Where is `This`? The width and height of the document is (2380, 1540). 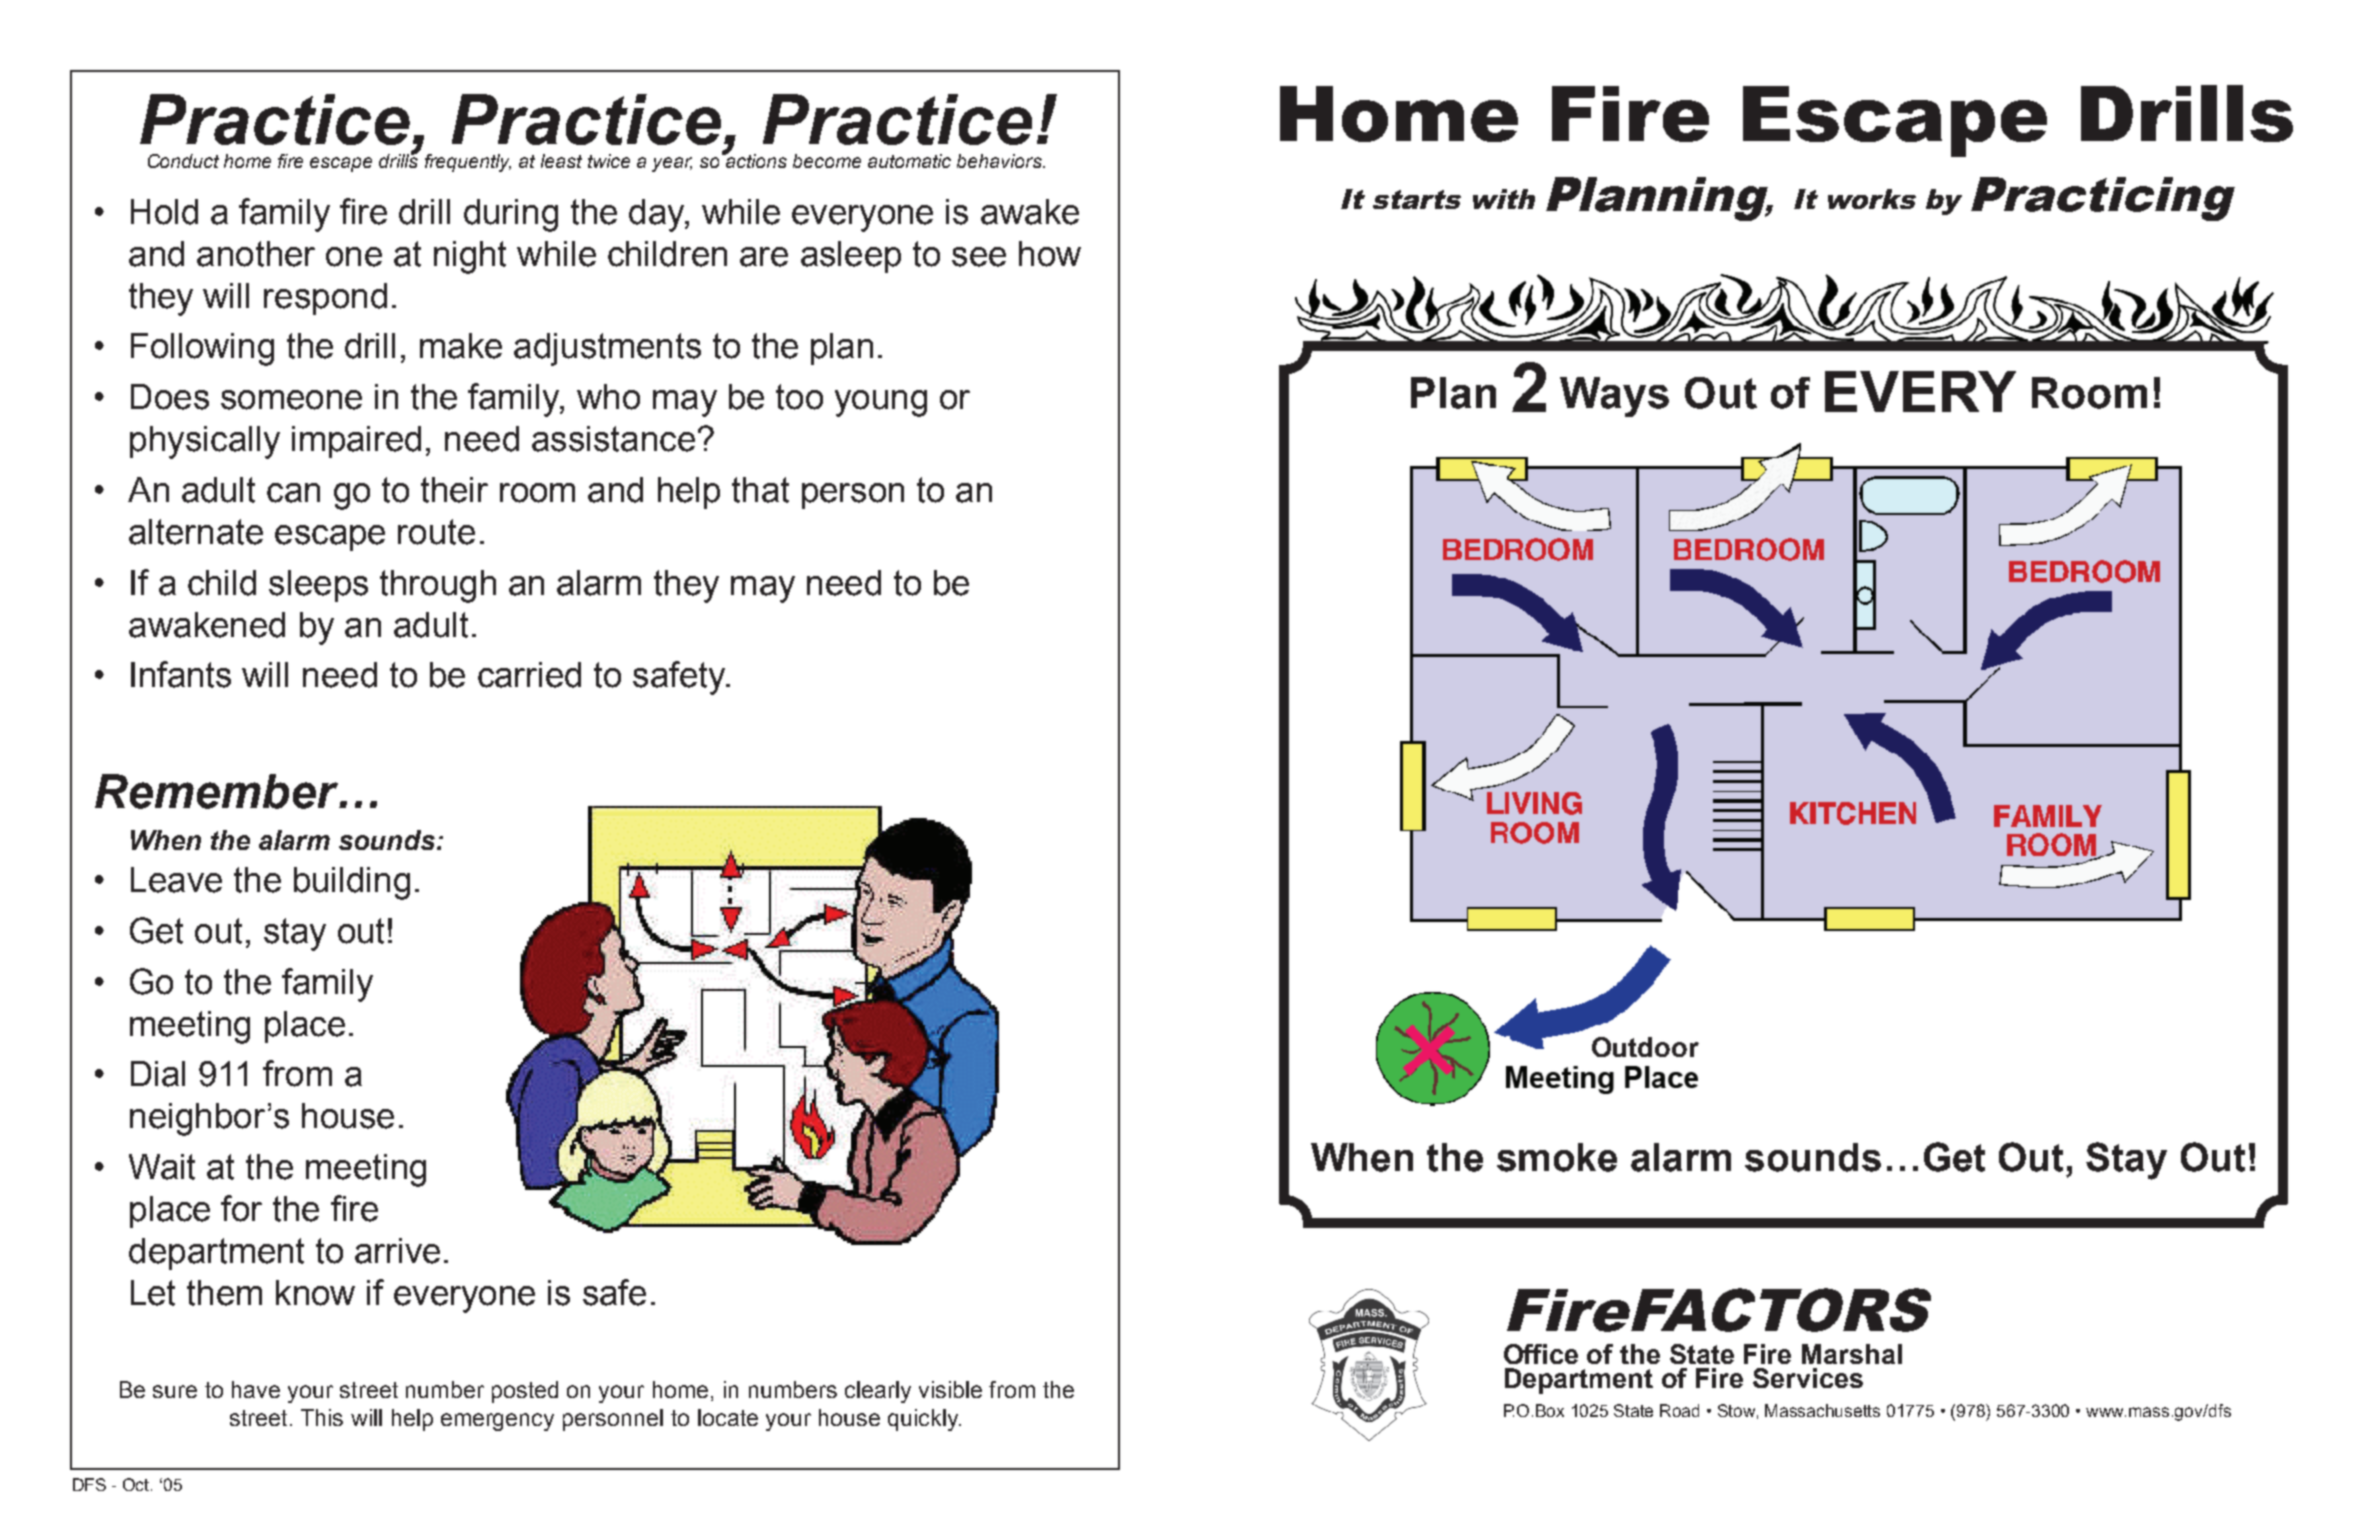
This is located at coordinates (322, 1417).
